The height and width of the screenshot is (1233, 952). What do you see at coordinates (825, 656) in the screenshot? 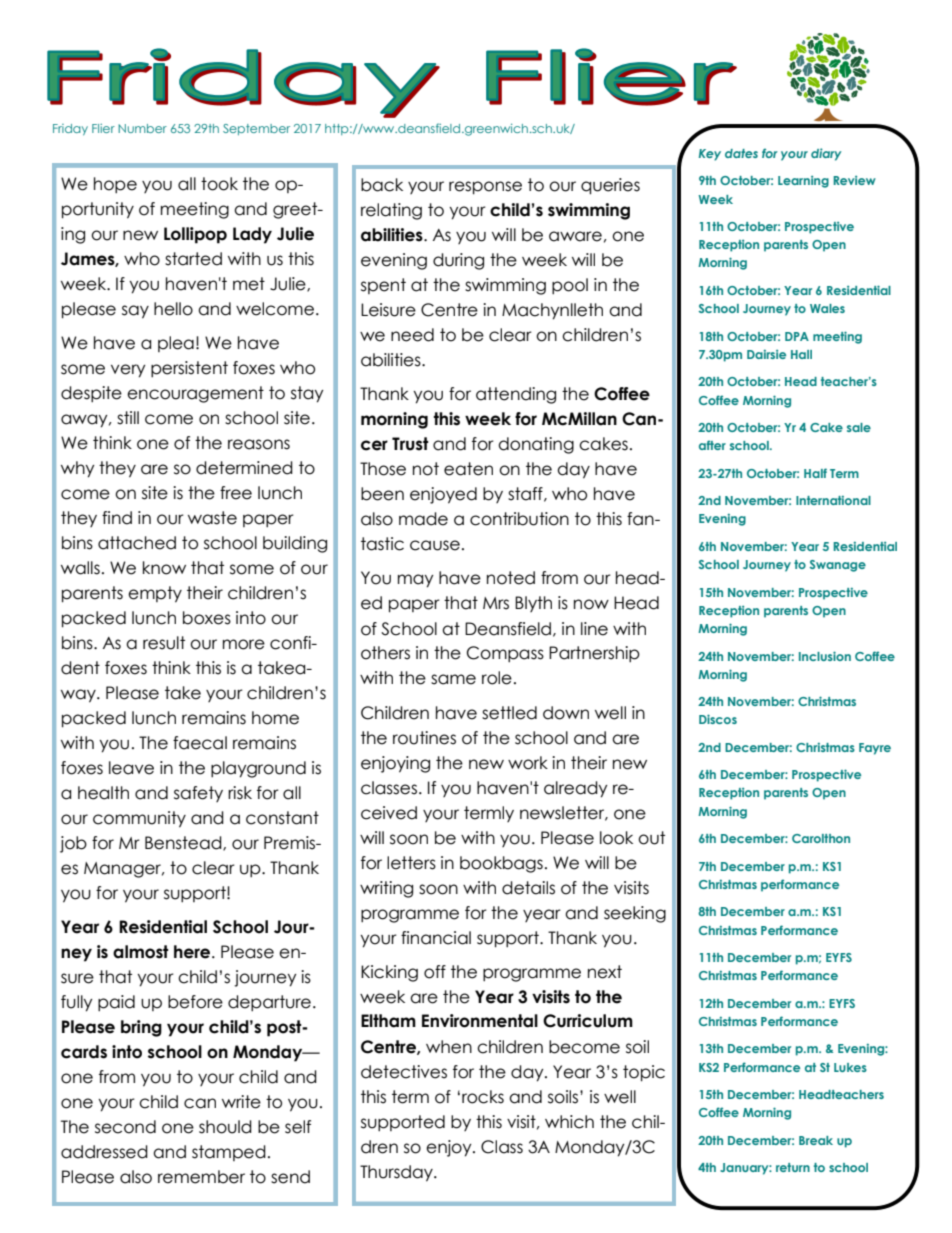
I see `Inclusion` at bounding box center [825, 656].
